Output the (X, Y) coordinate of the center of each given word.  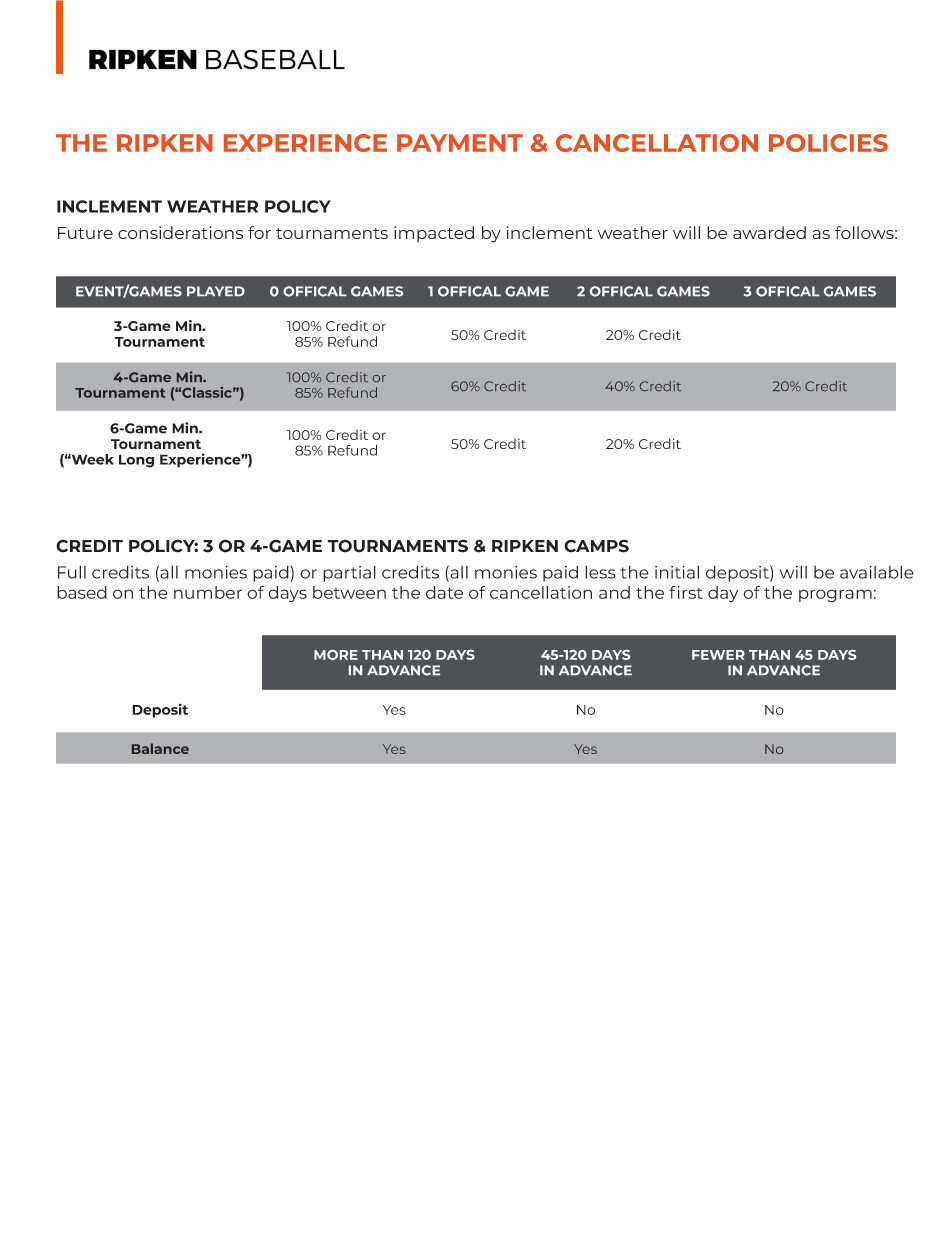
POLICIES (828, 143)
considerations (180, 232)
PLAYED (216, 291)
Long (136, 461)
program (835, 596)
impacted (434, 234)
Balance (160, 748)
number (208, 592)
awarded (769, 232)
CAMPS (596, 546)
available (877, 572)
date (444, 592)
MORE (336, 655)
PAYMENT (460, 143)
